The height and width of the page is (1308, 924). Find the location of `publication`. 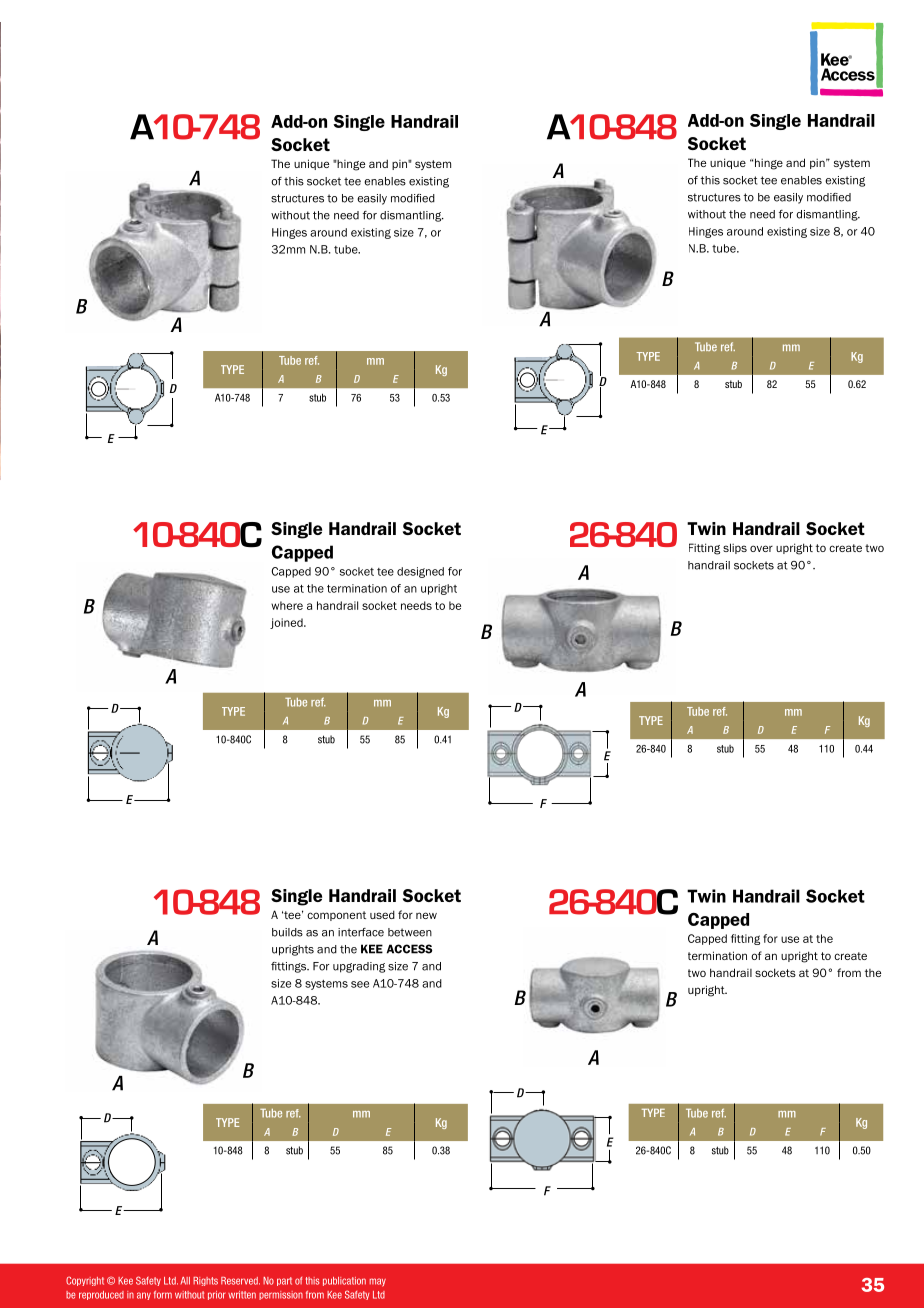

publication is located at coordinates (344, 1281).
